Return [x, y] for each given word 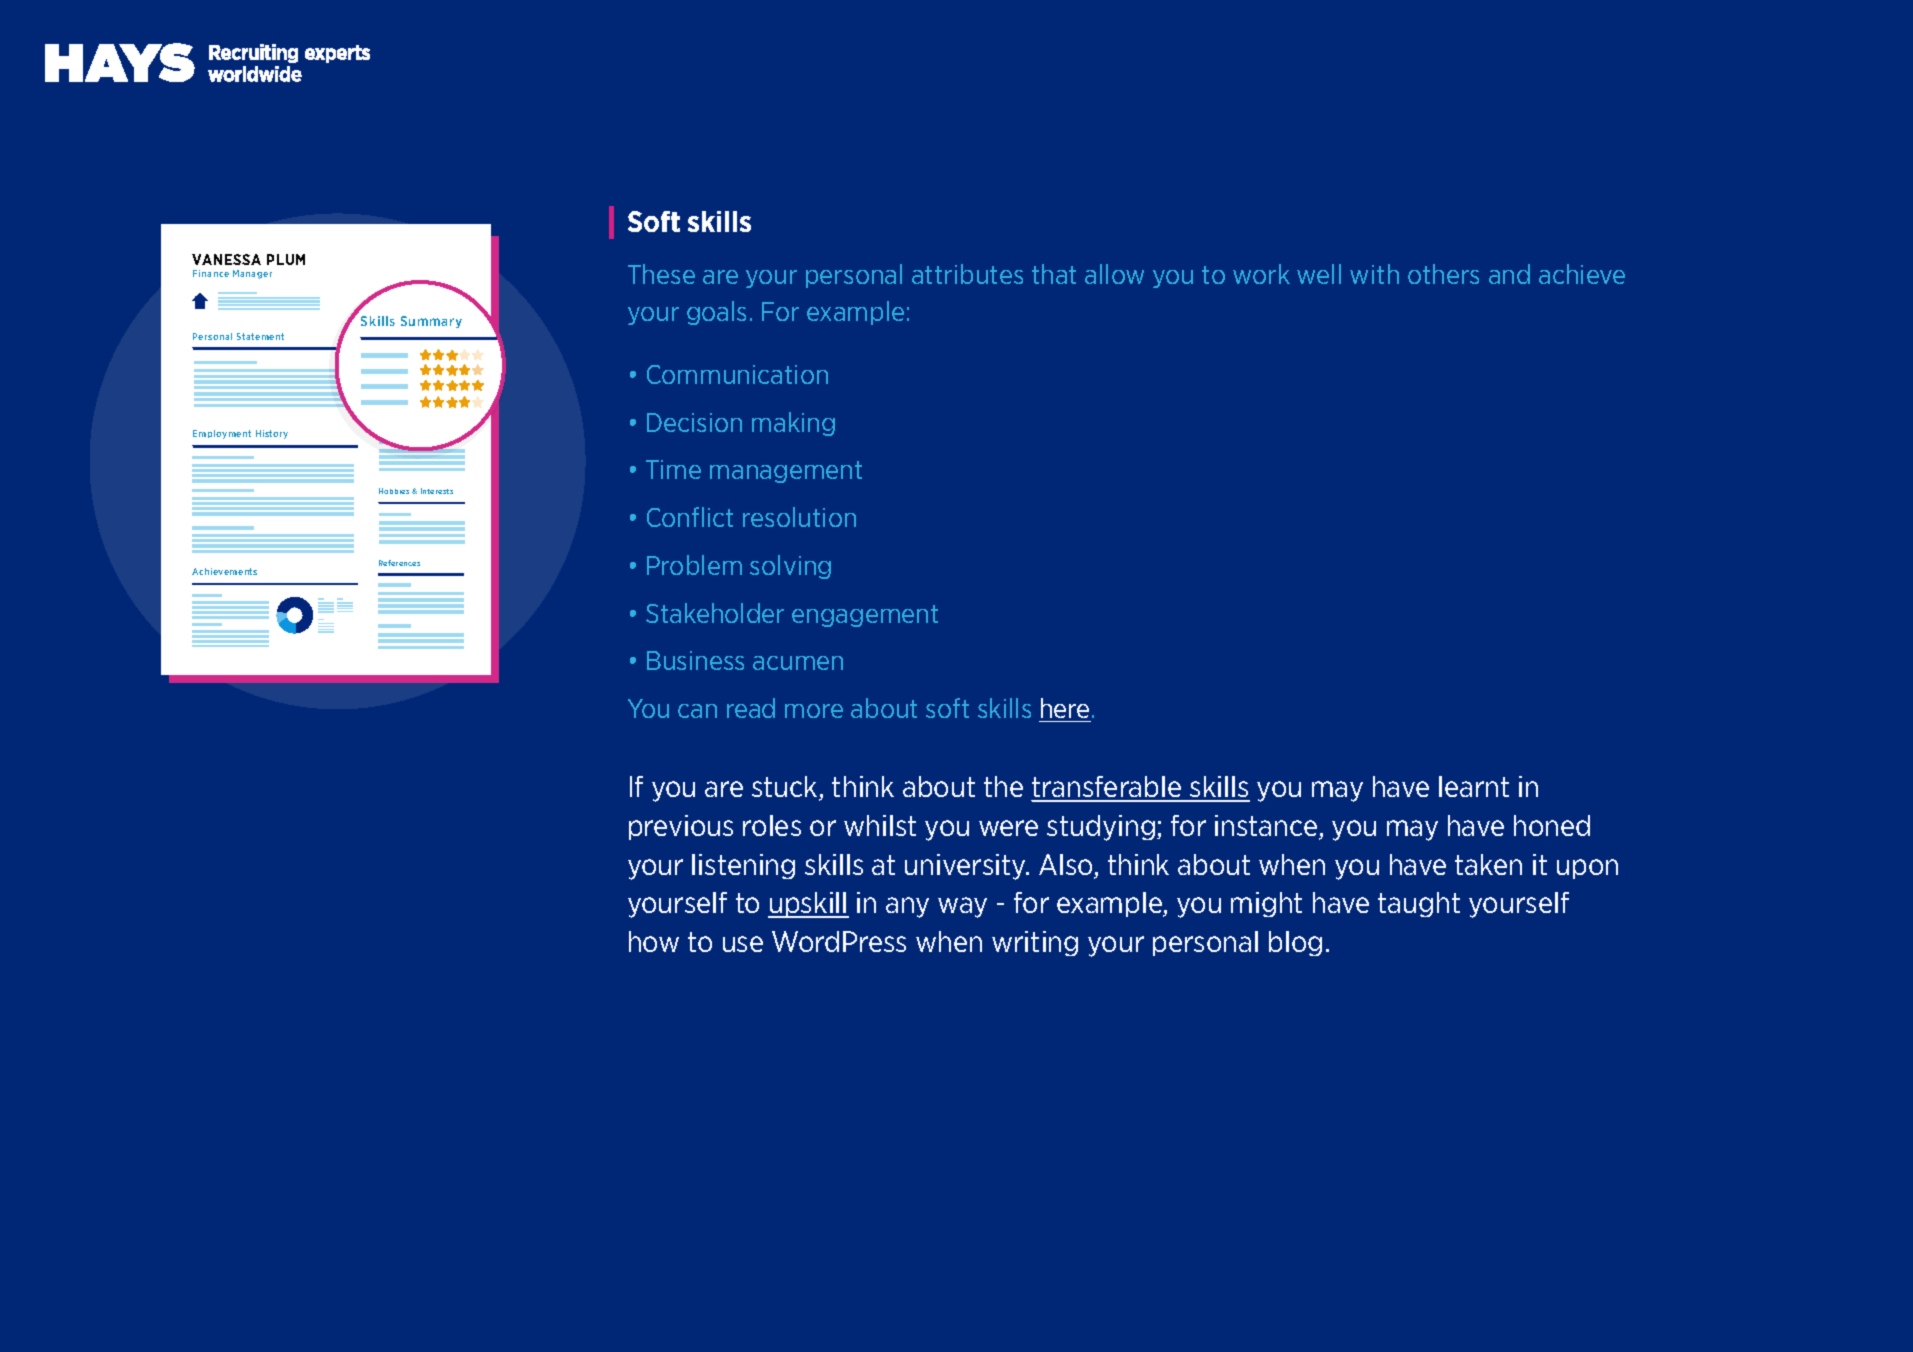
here [1065, 708]
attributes [967, 274]
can [697, 711]
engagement [865, 616]
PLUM [286, 259]
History [272, 434]
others [1443, 274]
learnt [1474, 786]
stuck [786, 788]
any [907, 907]
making [793, 424]
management [786, 472]
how [654, 941]
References [399, 563]
